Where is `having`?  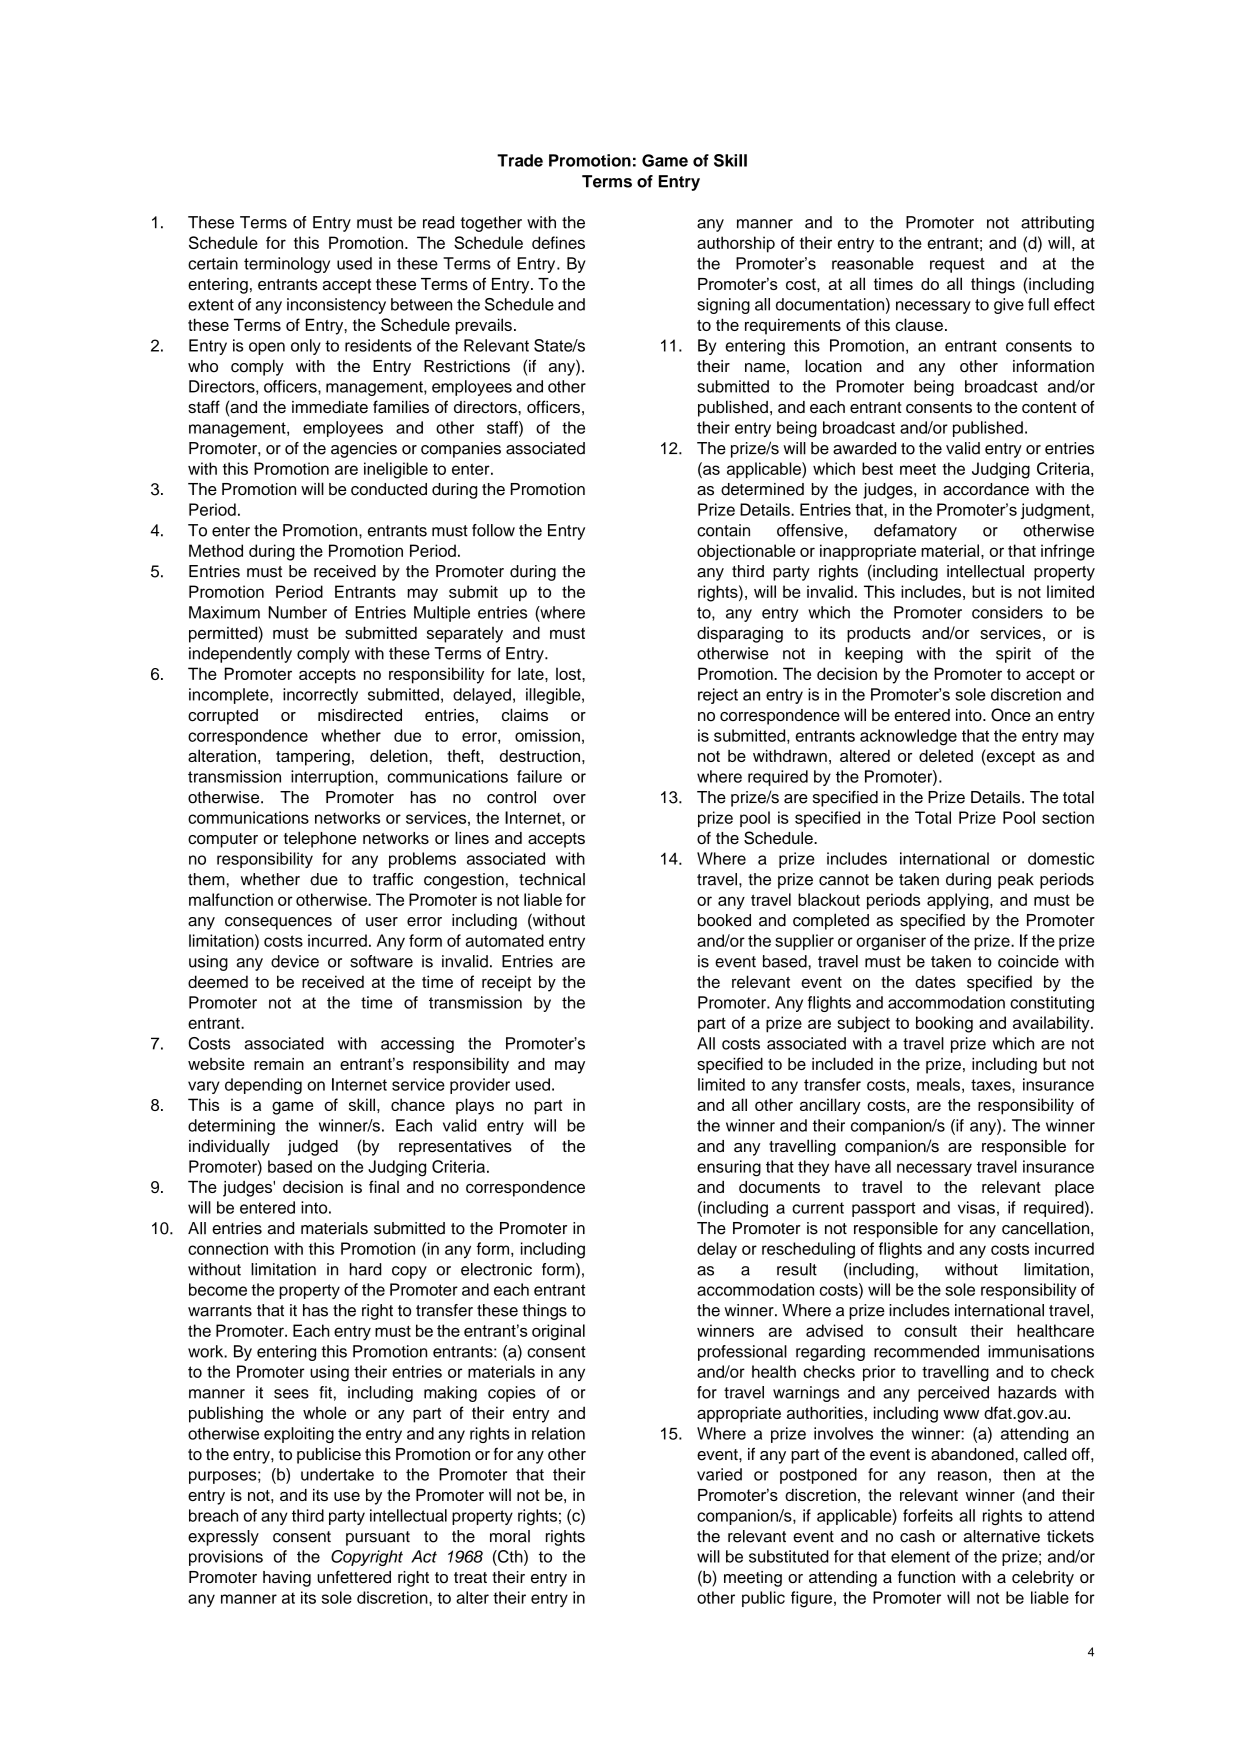
having is located at coordinates (287, 1579).
